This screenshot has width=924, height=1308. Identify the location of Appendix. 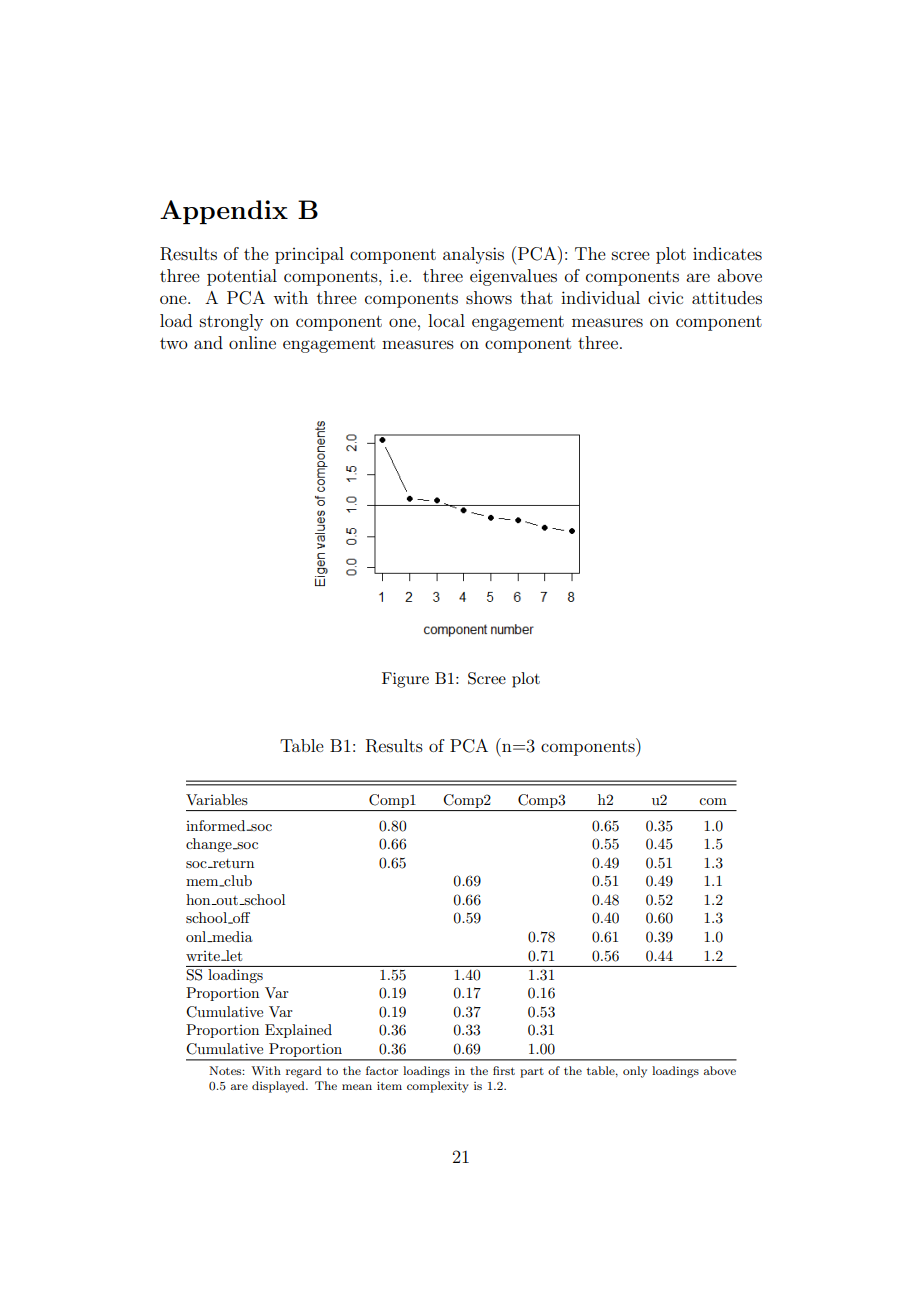
(224, 212).
